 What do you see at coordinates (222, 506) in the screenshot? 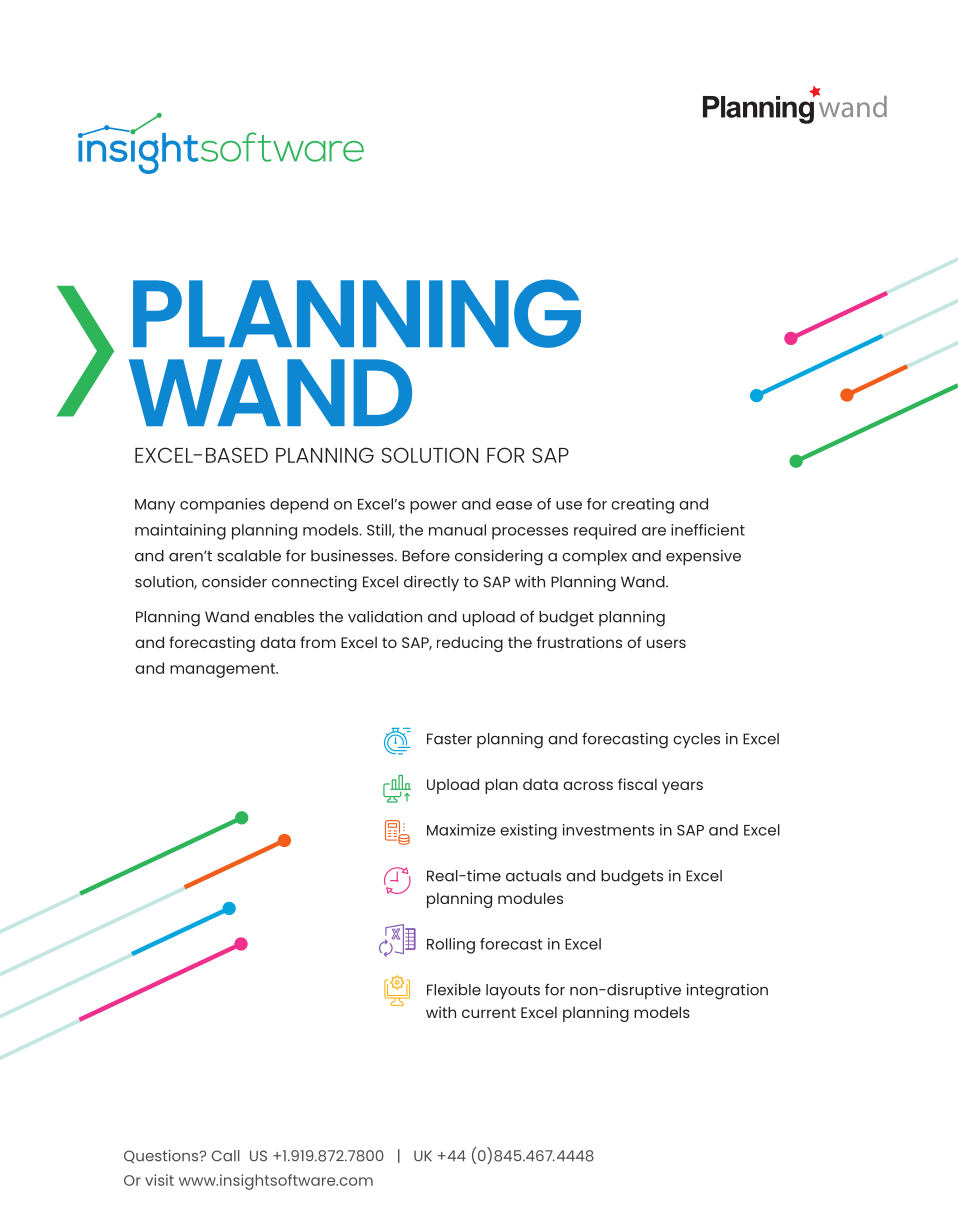
I see `companies` at bounding box center [222, 506].
